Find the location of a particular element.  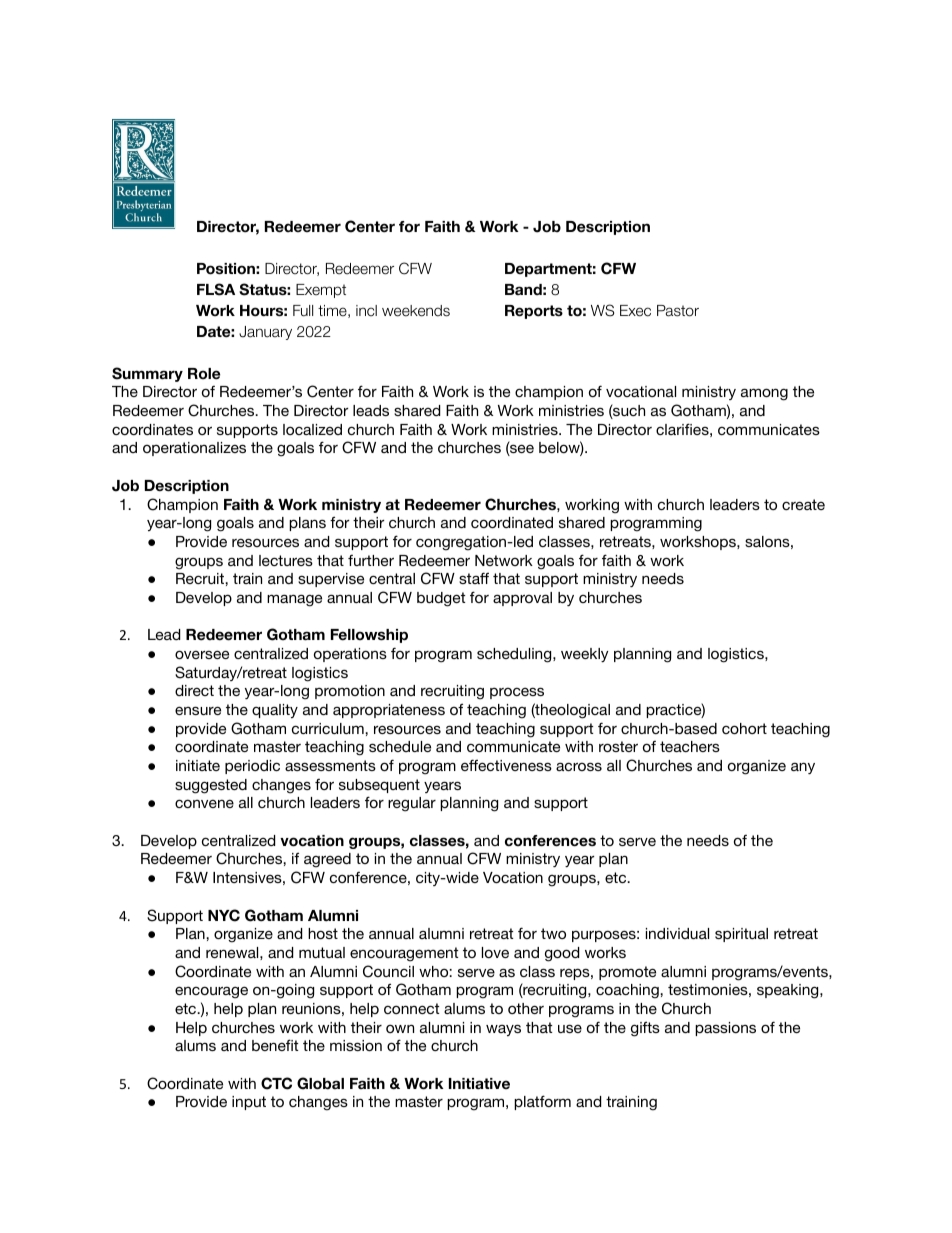

input is located at coordinates (249, 1103).
